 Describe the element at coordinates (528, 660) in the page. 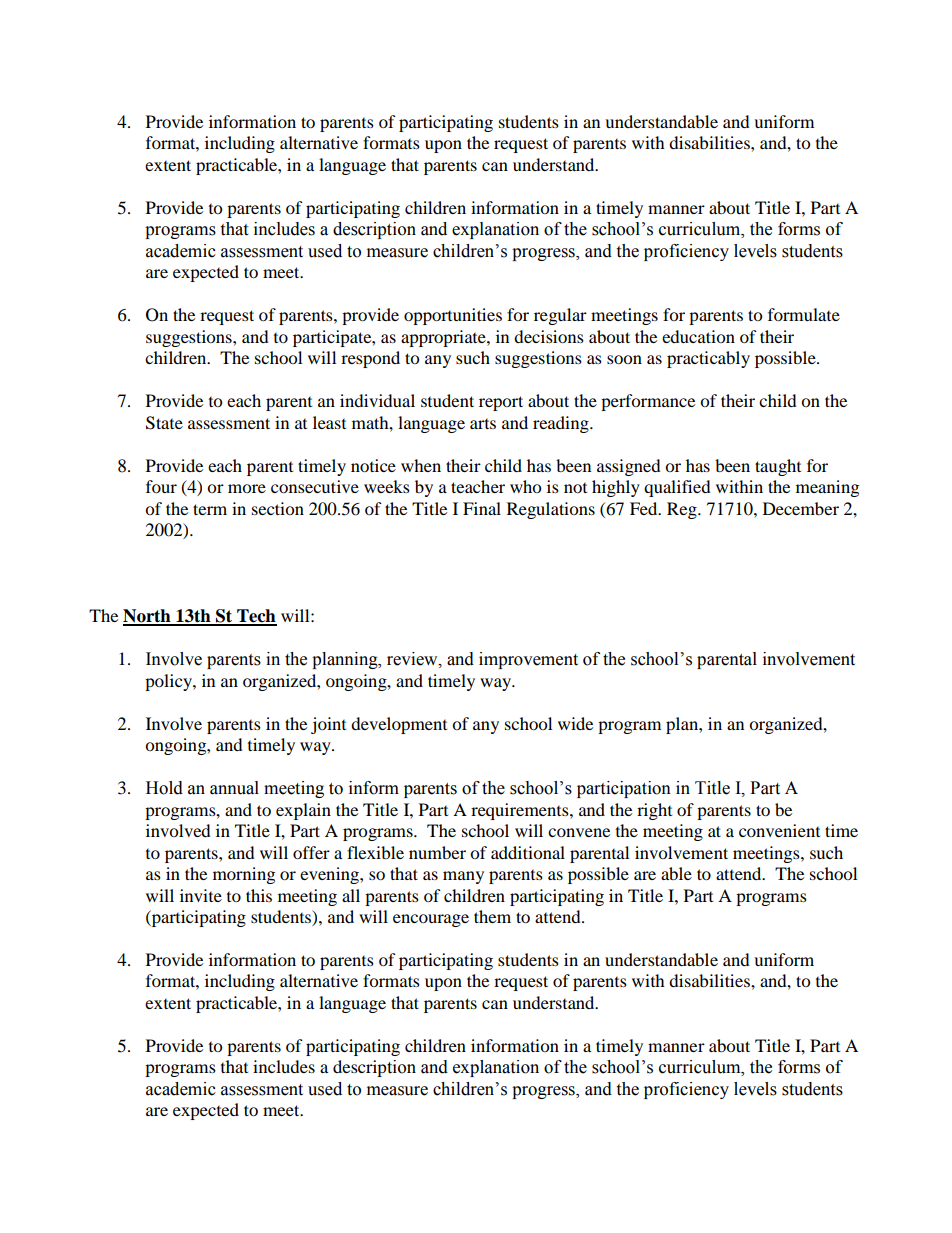

I see `improvement` at that location.
